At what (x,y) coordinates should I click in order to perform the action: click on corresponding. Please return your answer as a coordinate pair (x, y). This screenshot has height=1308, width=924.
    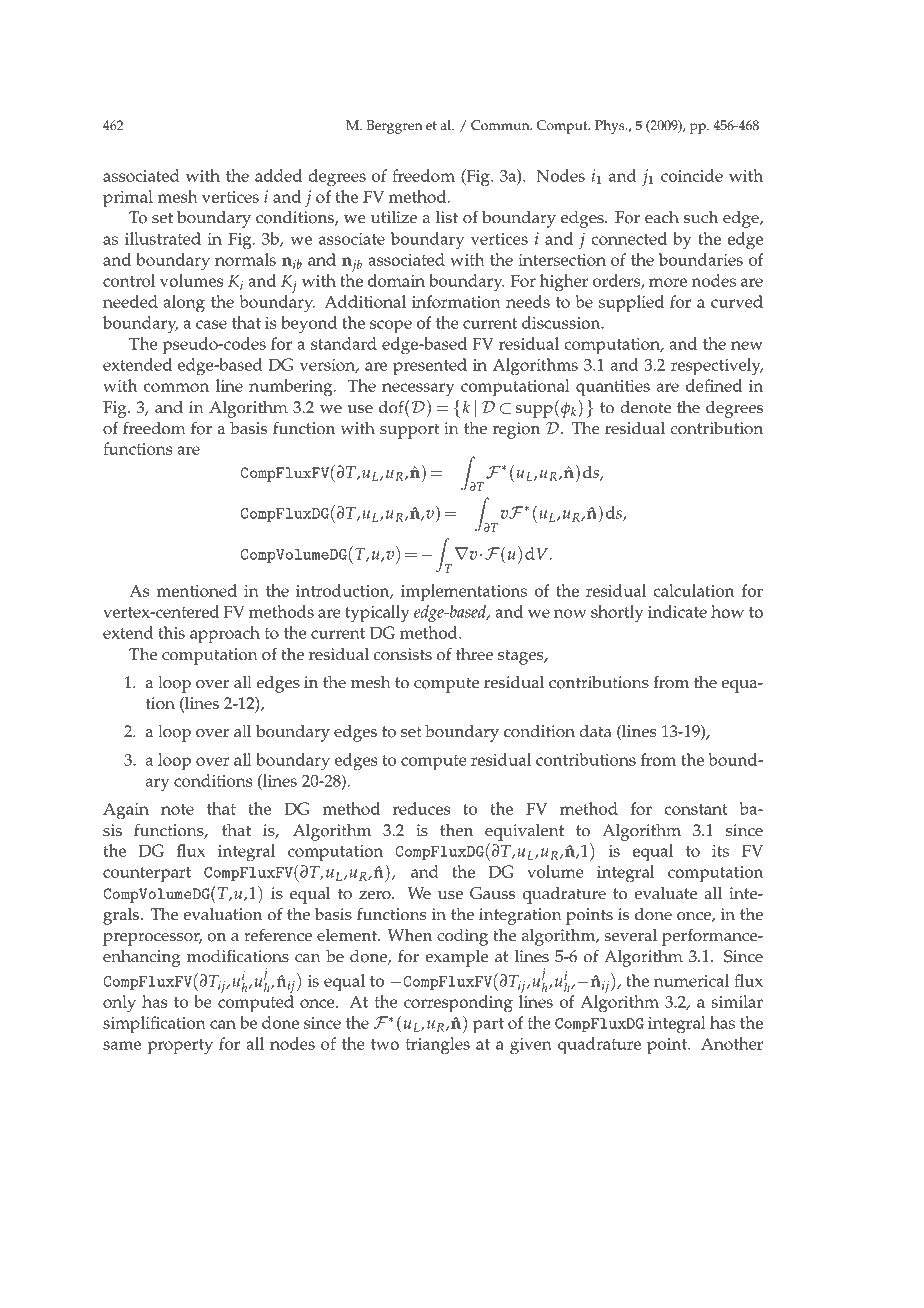
    Looking at the image, I should click on (458, 1004).
